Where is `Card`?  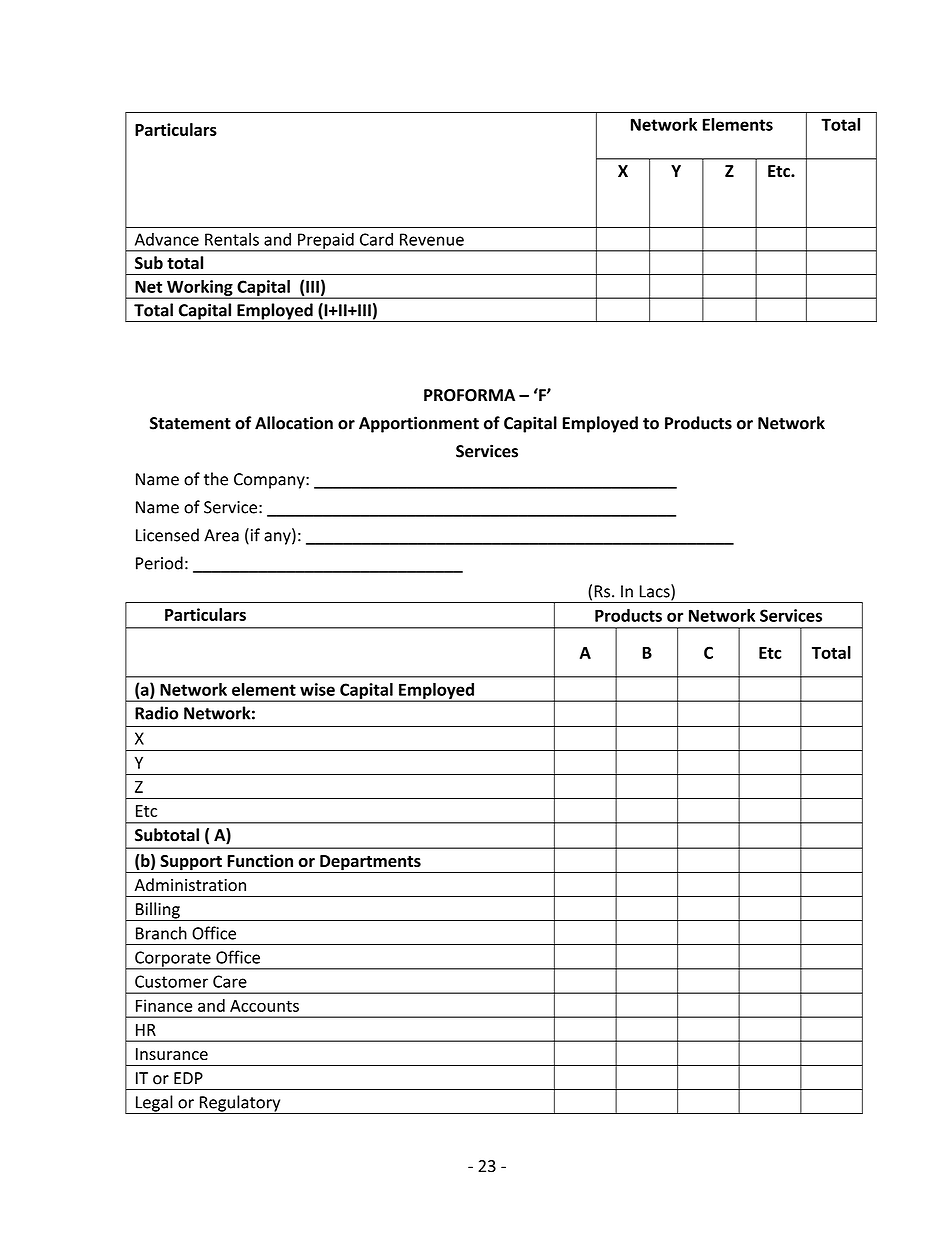 Card is located at coordinates (376, 239).
